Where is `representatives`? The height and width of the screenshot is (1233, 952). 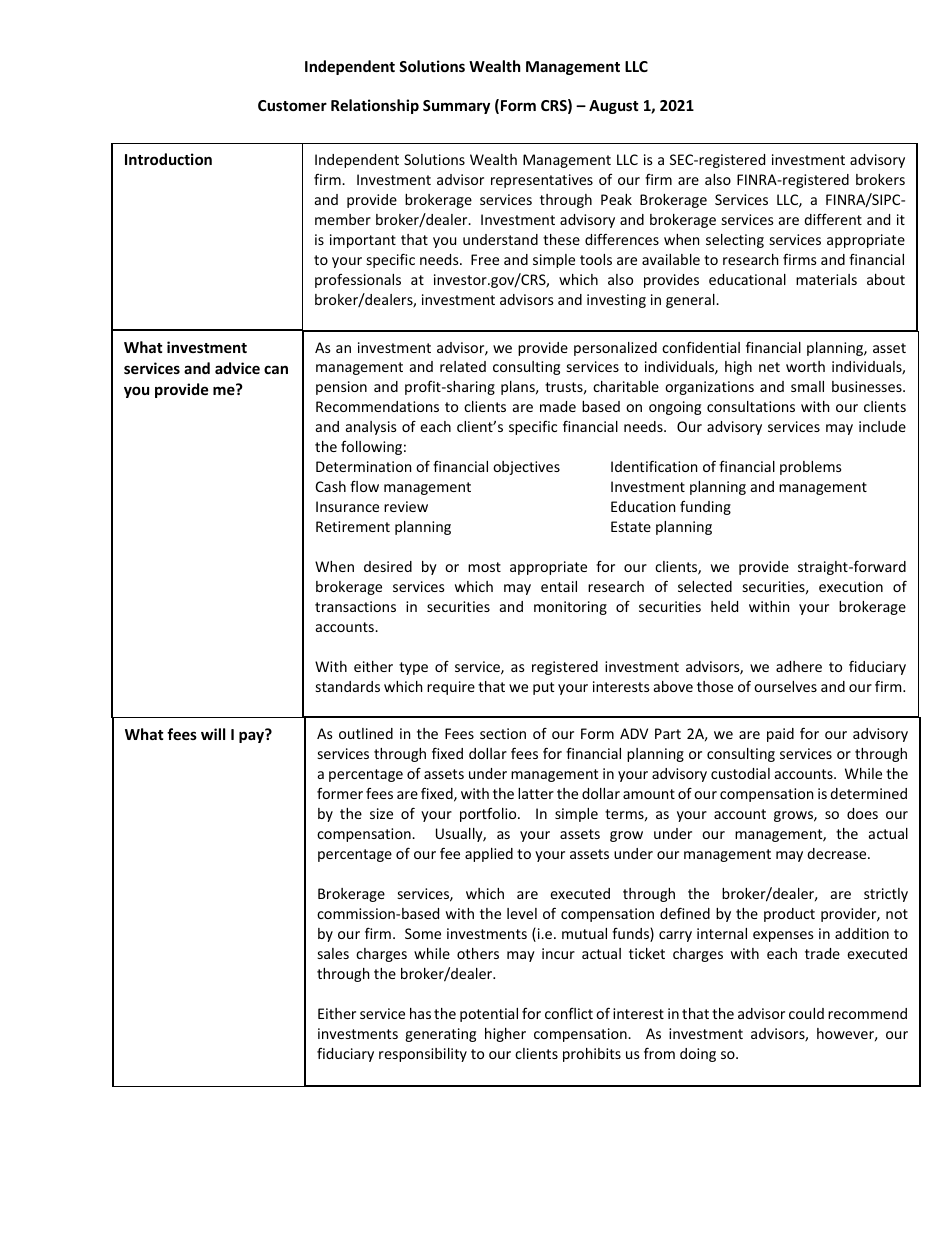 representatives is located at coordinates (542, 181).
